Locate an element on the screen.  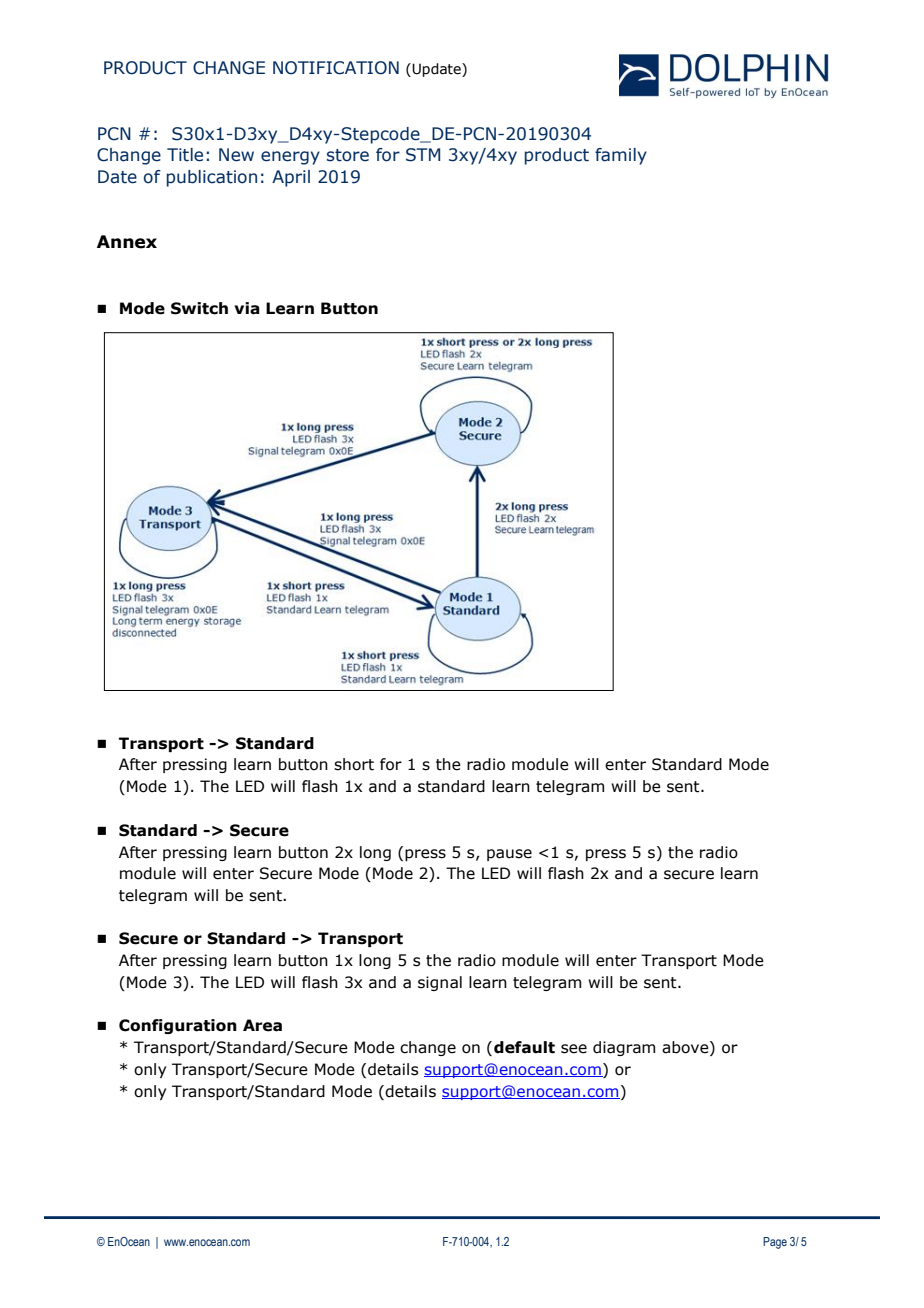
STM is located at coordinates (423, 155).
